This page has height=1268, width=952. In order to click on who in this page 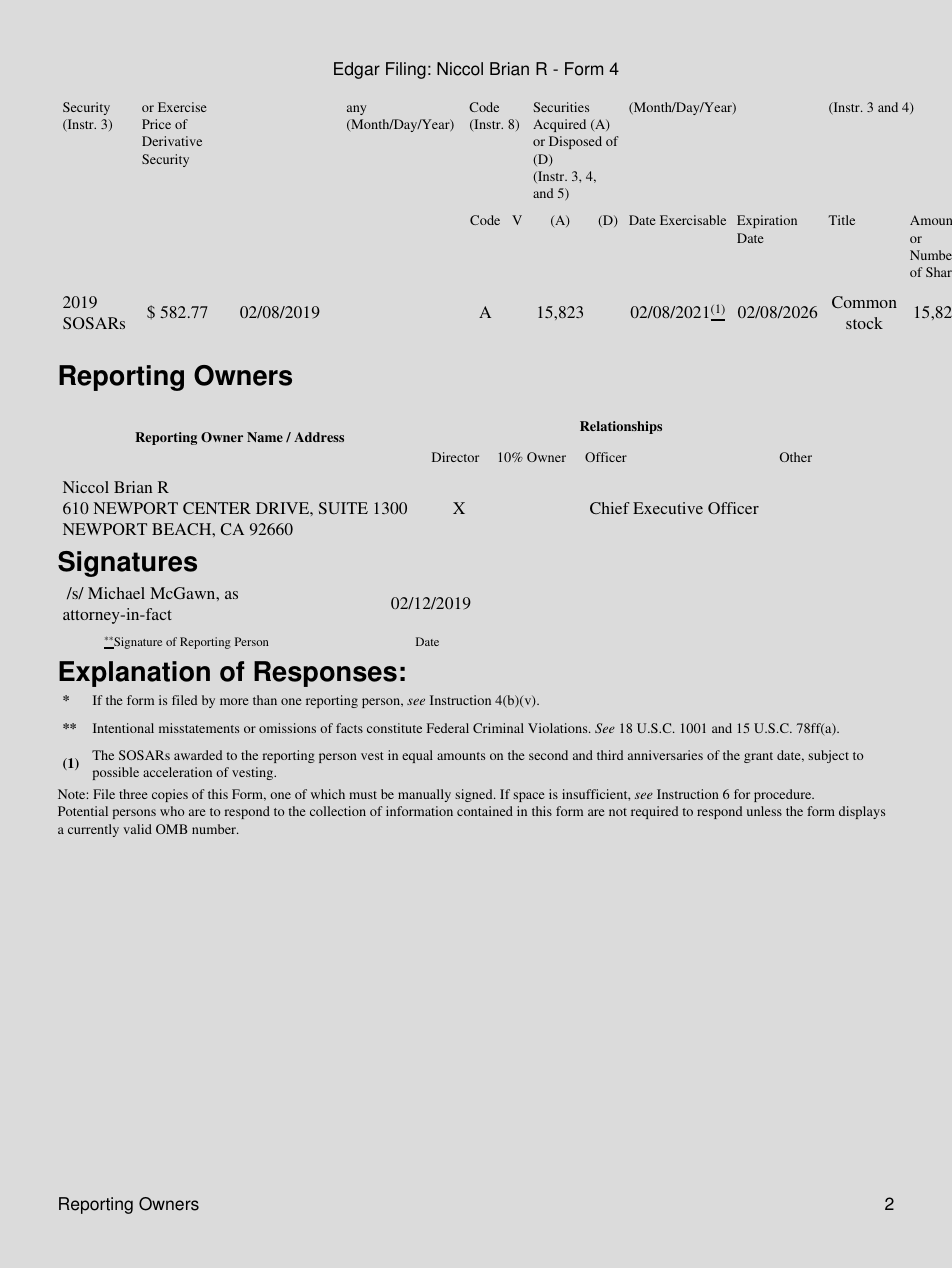, I will do `click(172, 811)`.
